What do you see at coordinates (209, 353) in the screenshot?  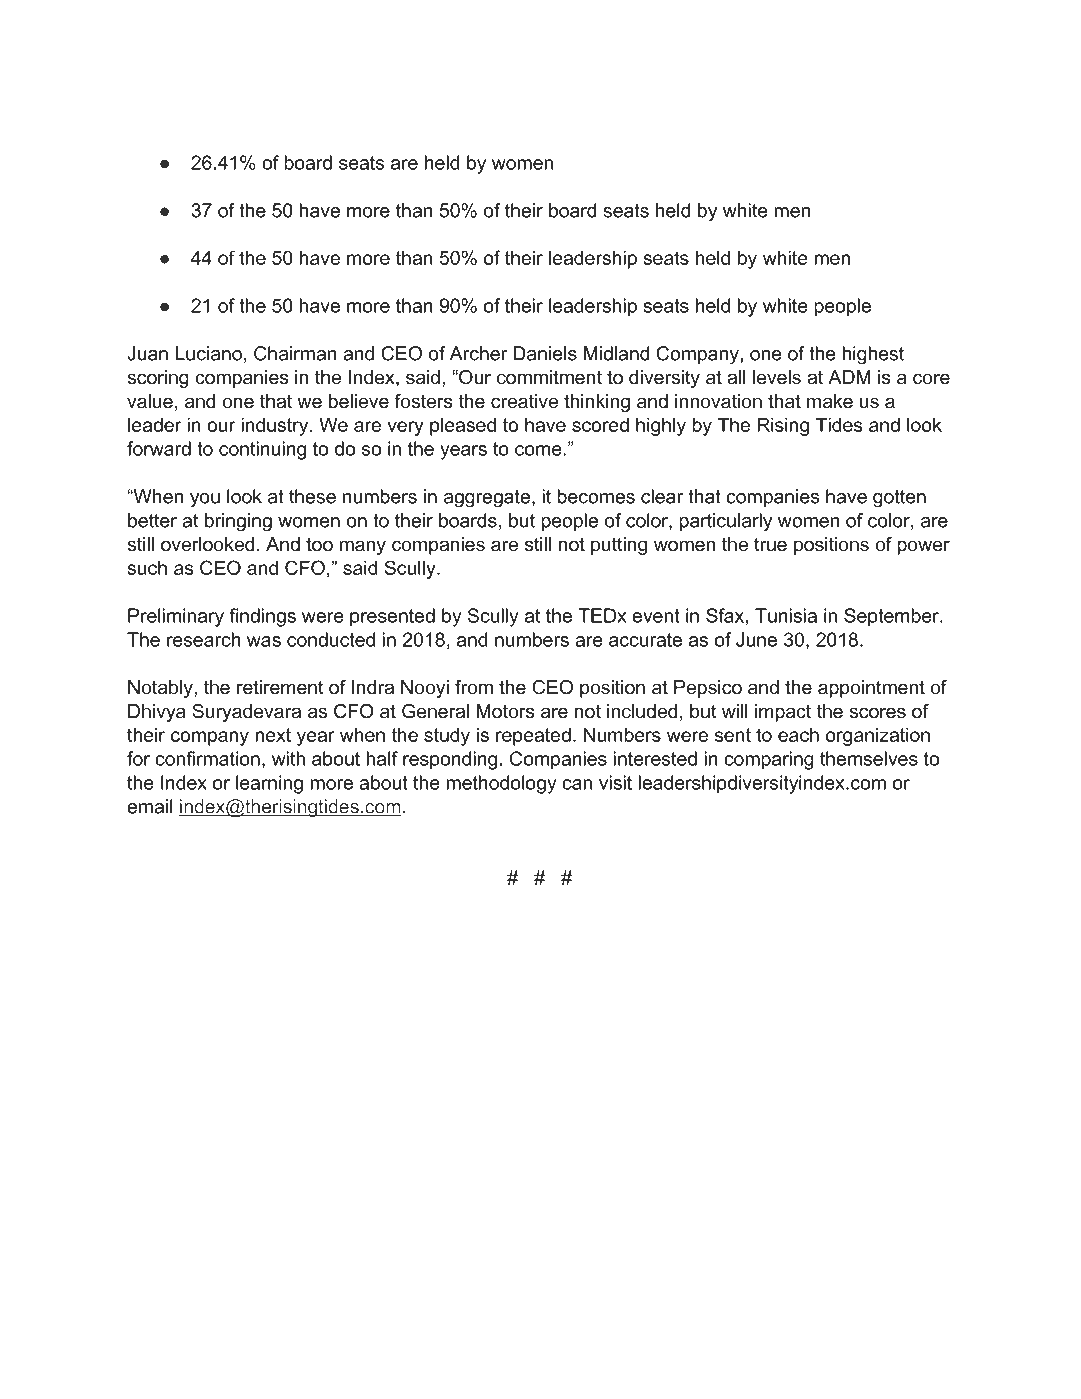 I see `Luciano` at bounding box center [209, 353].
